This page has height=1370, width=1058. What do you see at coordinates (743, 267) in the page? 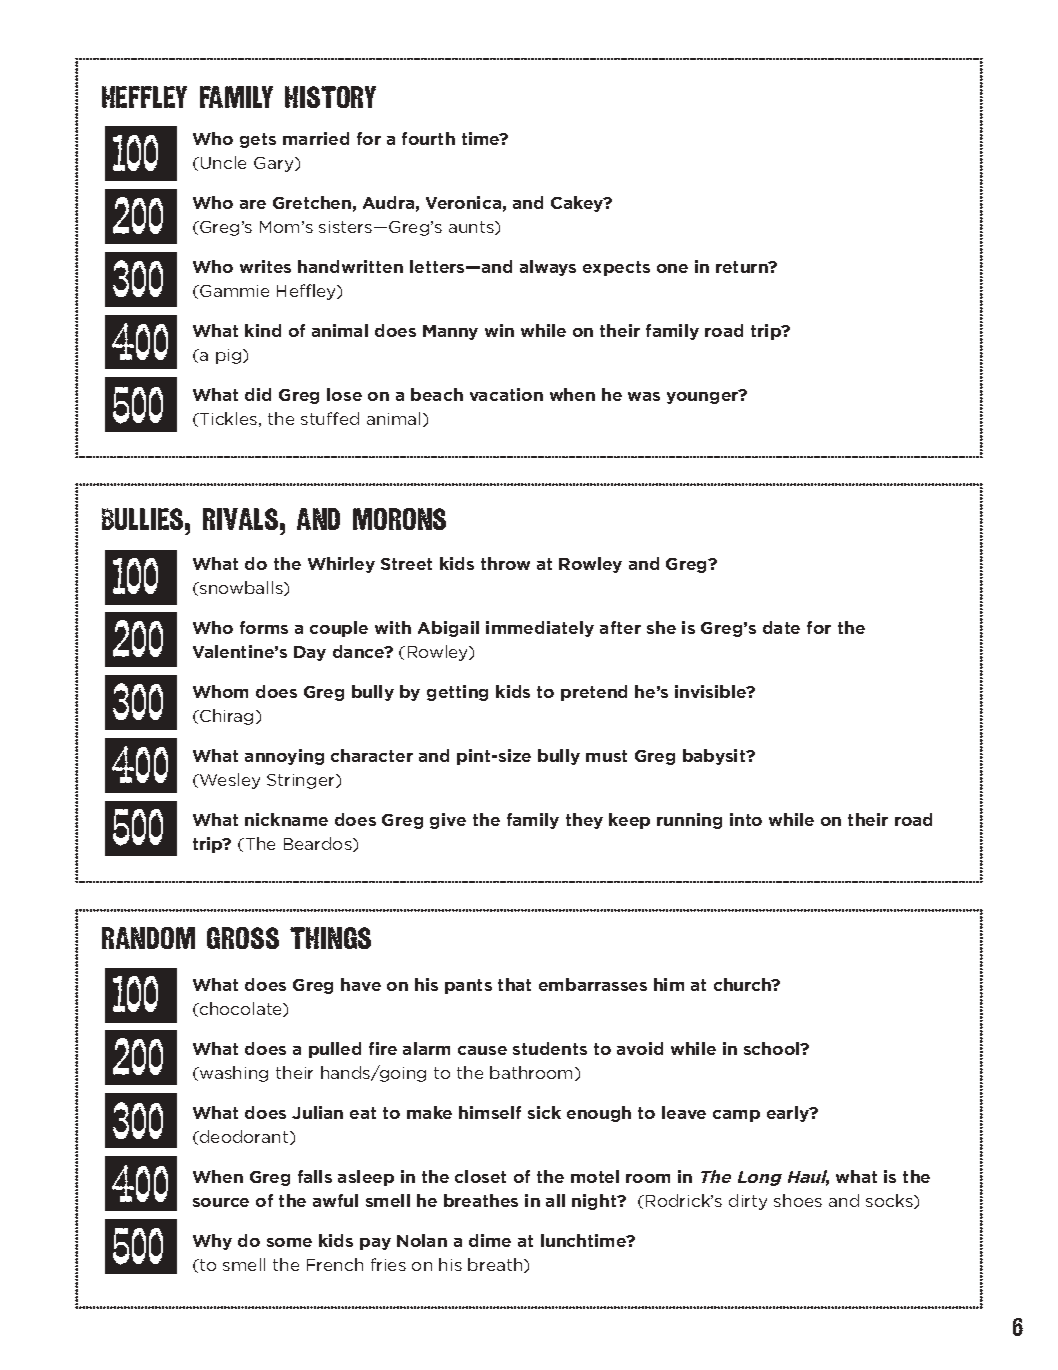
I see `return` at bounding box center [743, 267].
